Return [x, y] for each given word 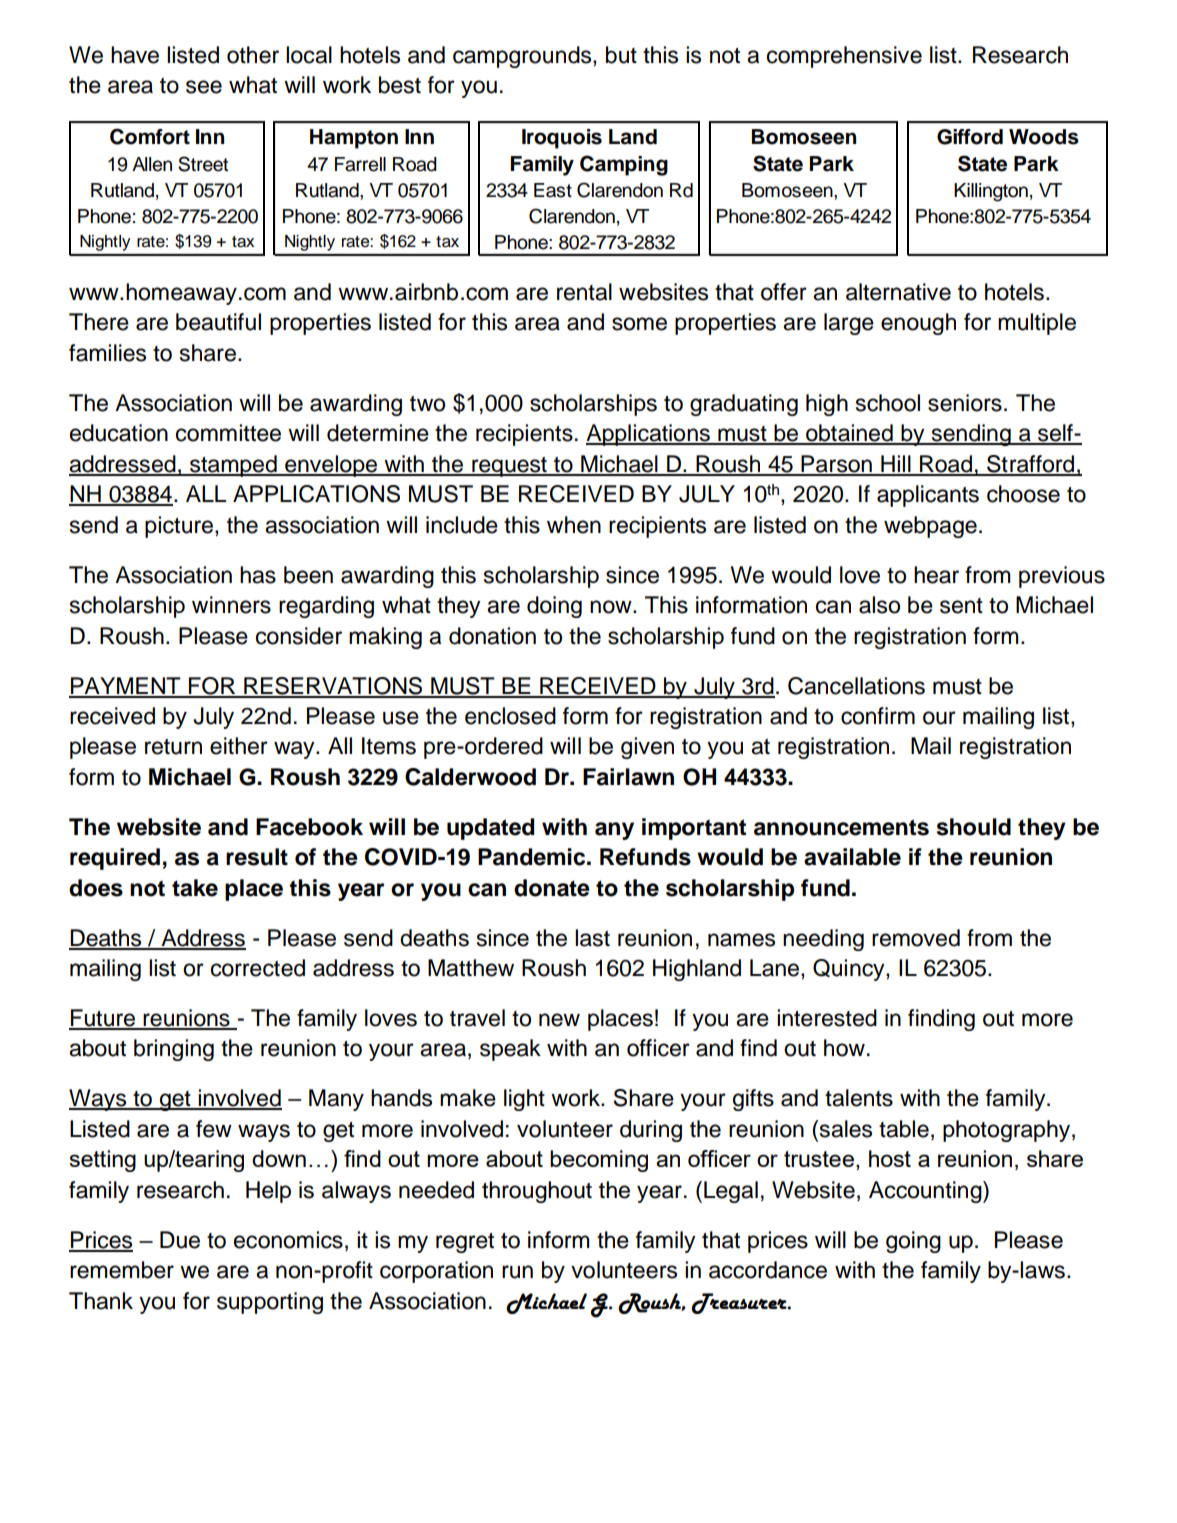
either [239, 746]
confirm [878, 716]
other [253, 55]
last [592, 938]
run [517, 1272]
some [639, 324]
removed [916, 938]
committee [228, 433]
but [621, 55]
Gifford [970, 137]
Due [180, 1240]
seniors [965, 403]
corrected [258, 968]
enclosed [510, 716]
